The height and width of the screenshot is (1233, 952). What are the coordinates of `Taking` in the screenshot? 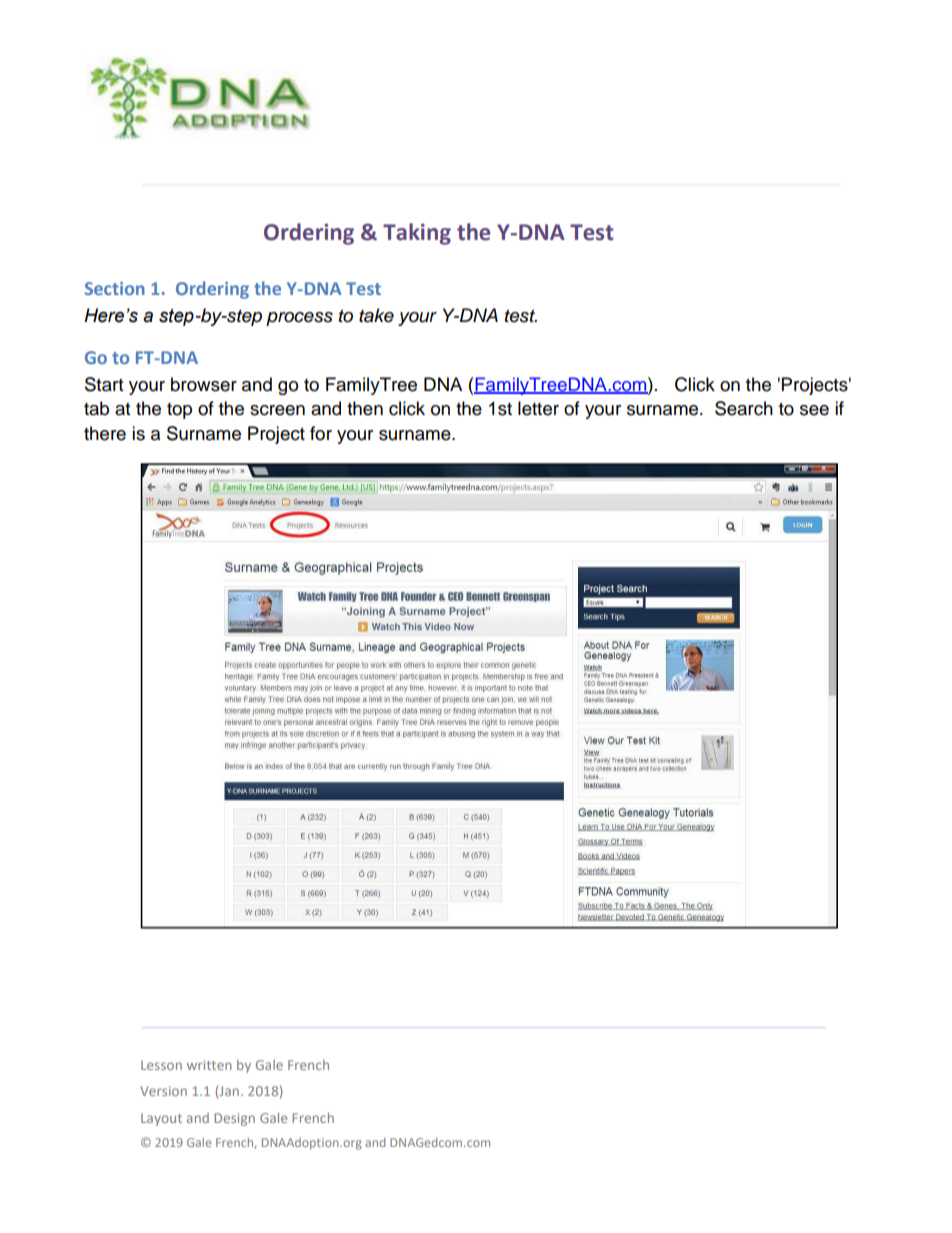 It's located at (417, 234).
